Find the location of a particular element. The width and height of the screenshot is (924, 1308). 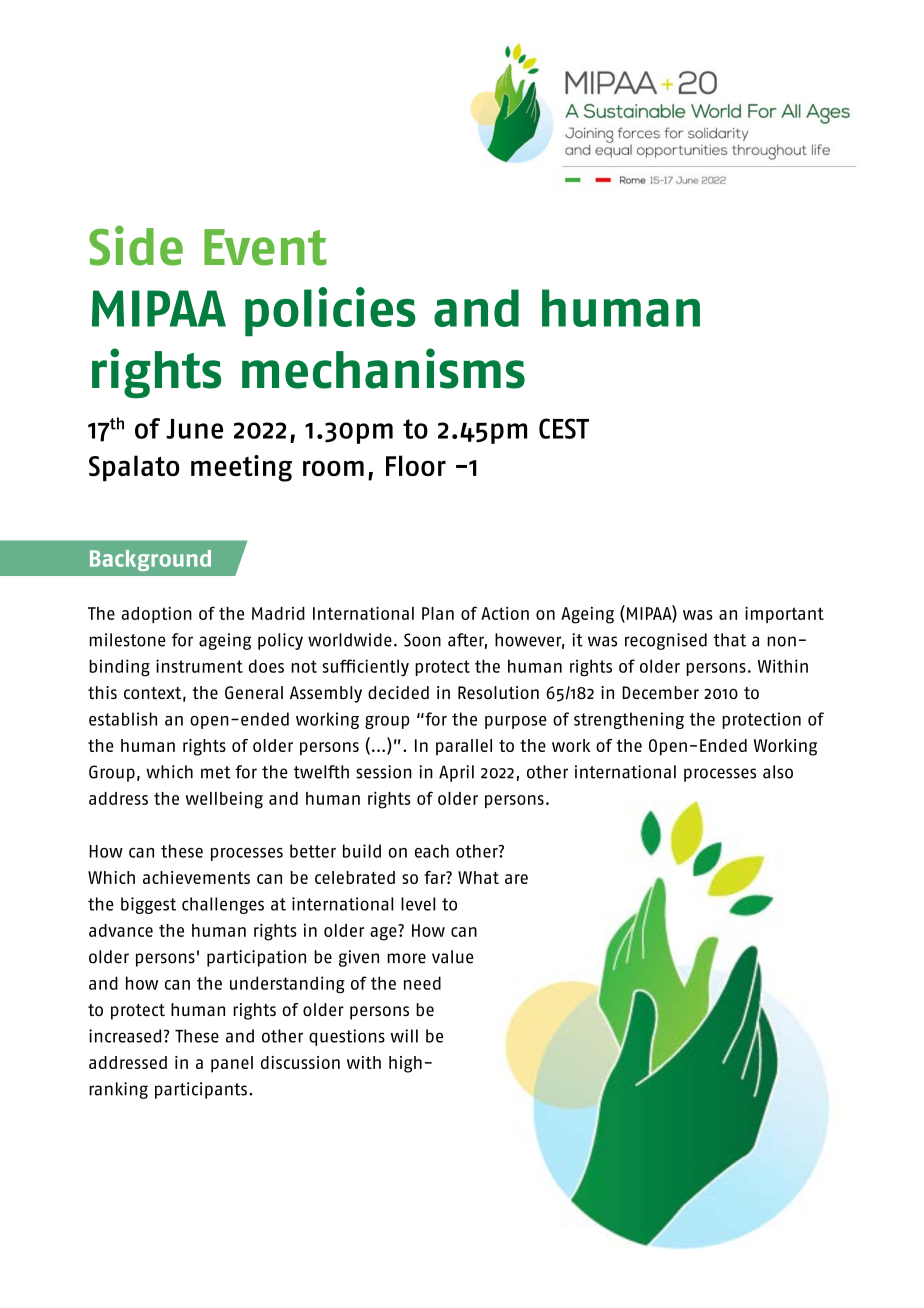

increased is located at coordinates (125, 1036).
